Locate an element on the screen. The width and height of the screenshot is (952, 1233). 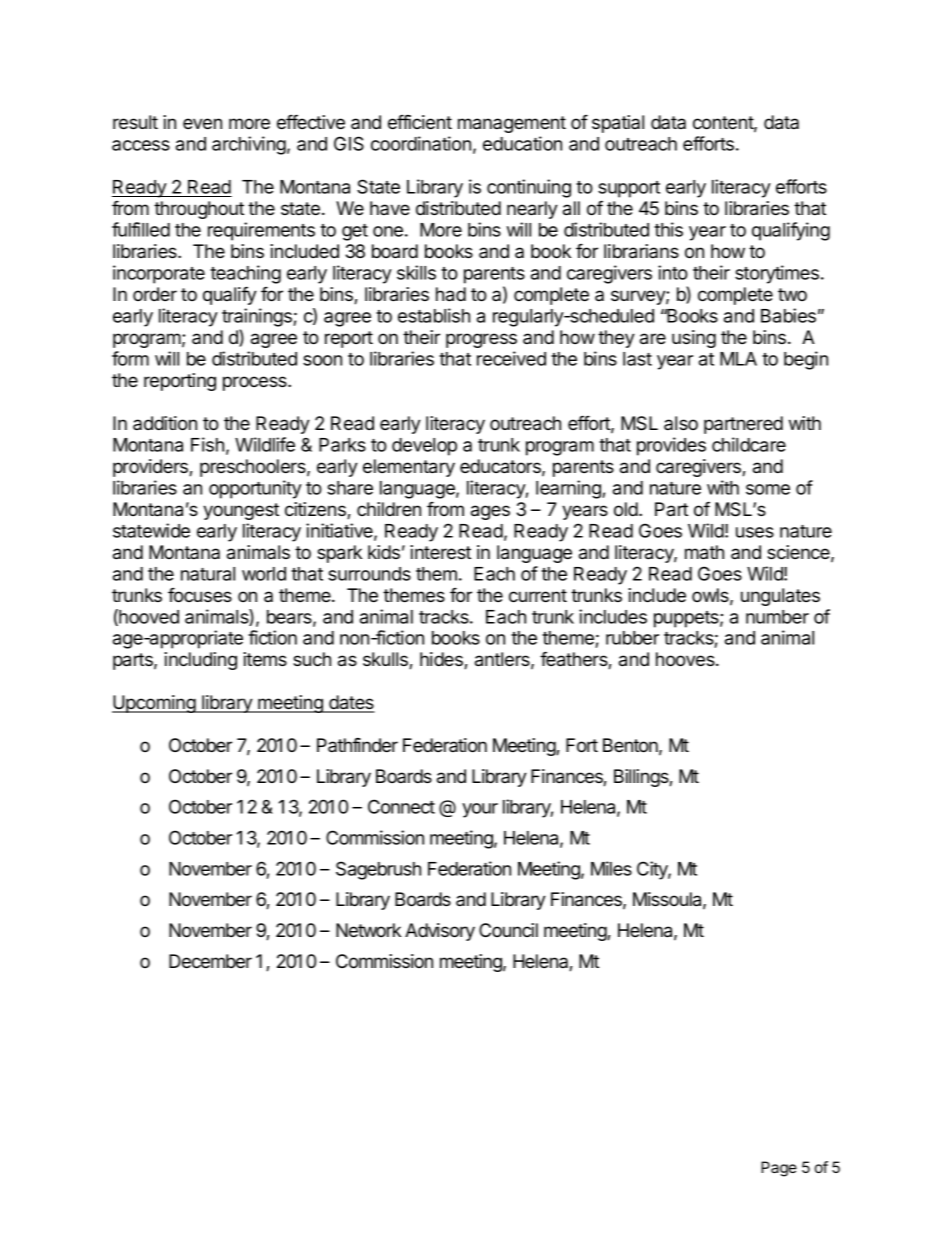
hooves is located at coordinates (686, 659).
